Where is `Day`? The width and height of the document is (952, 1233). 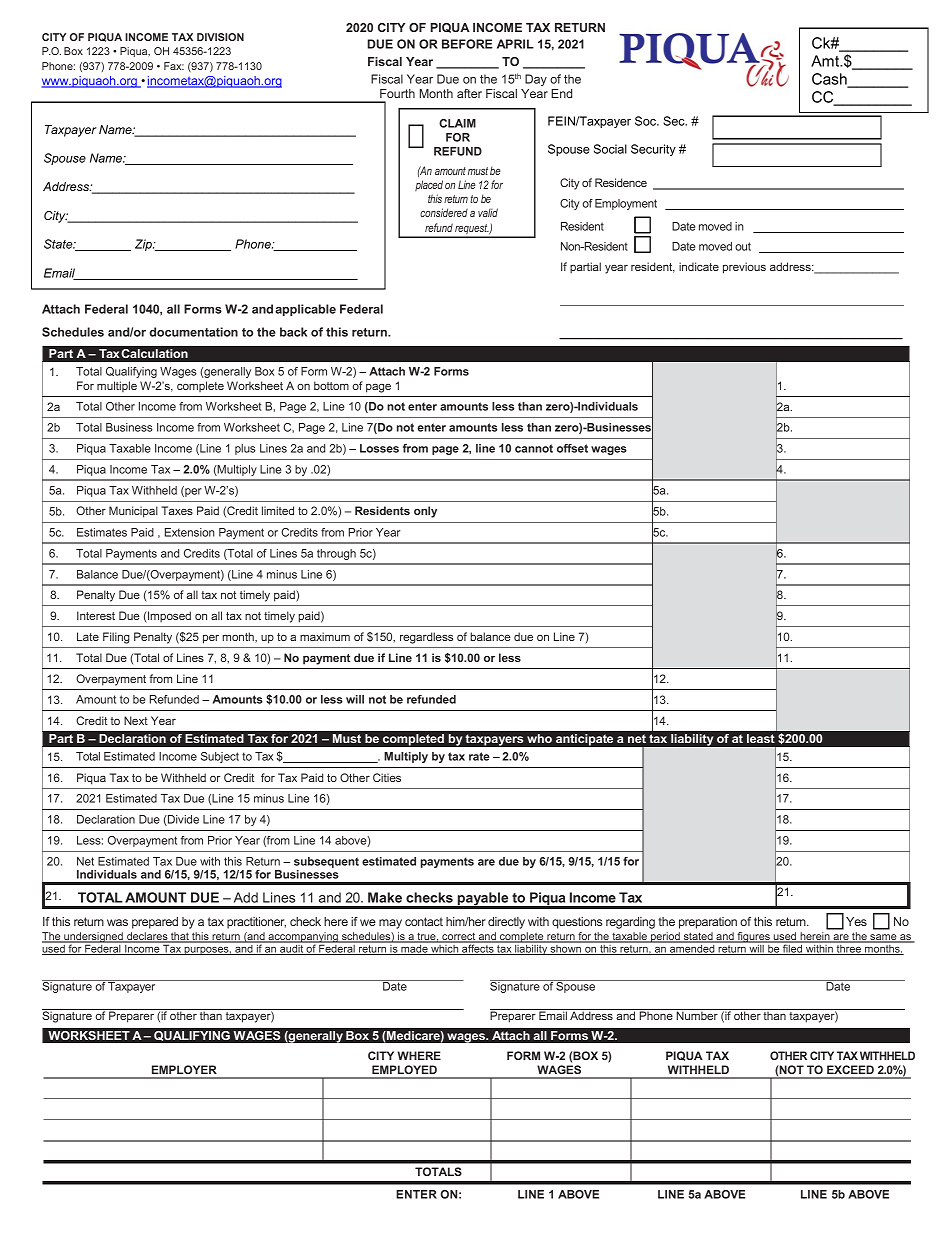 Day is located at coordinates (536, 80).
